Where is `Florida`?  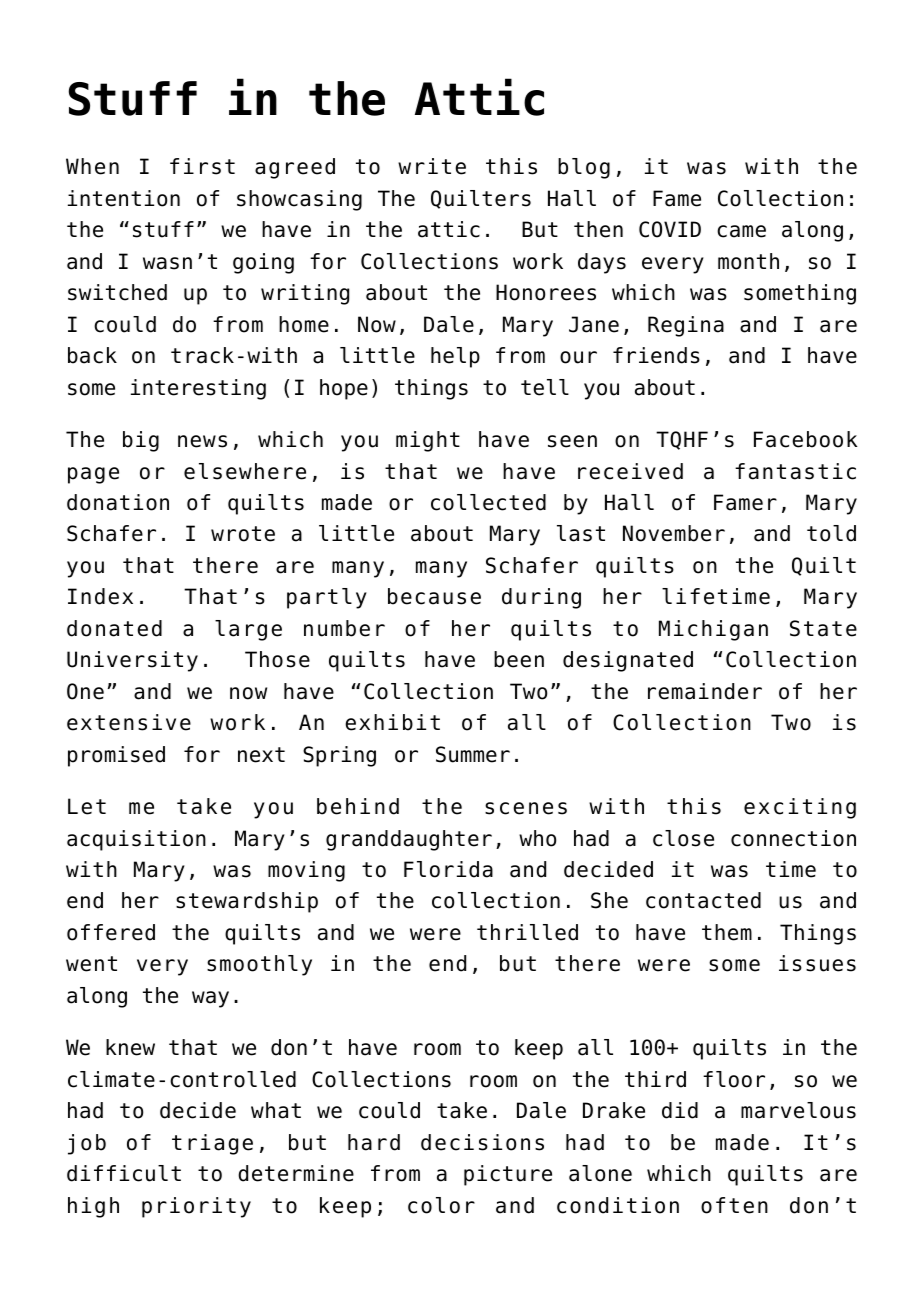
Florida is located at coordinates (448, 869).
